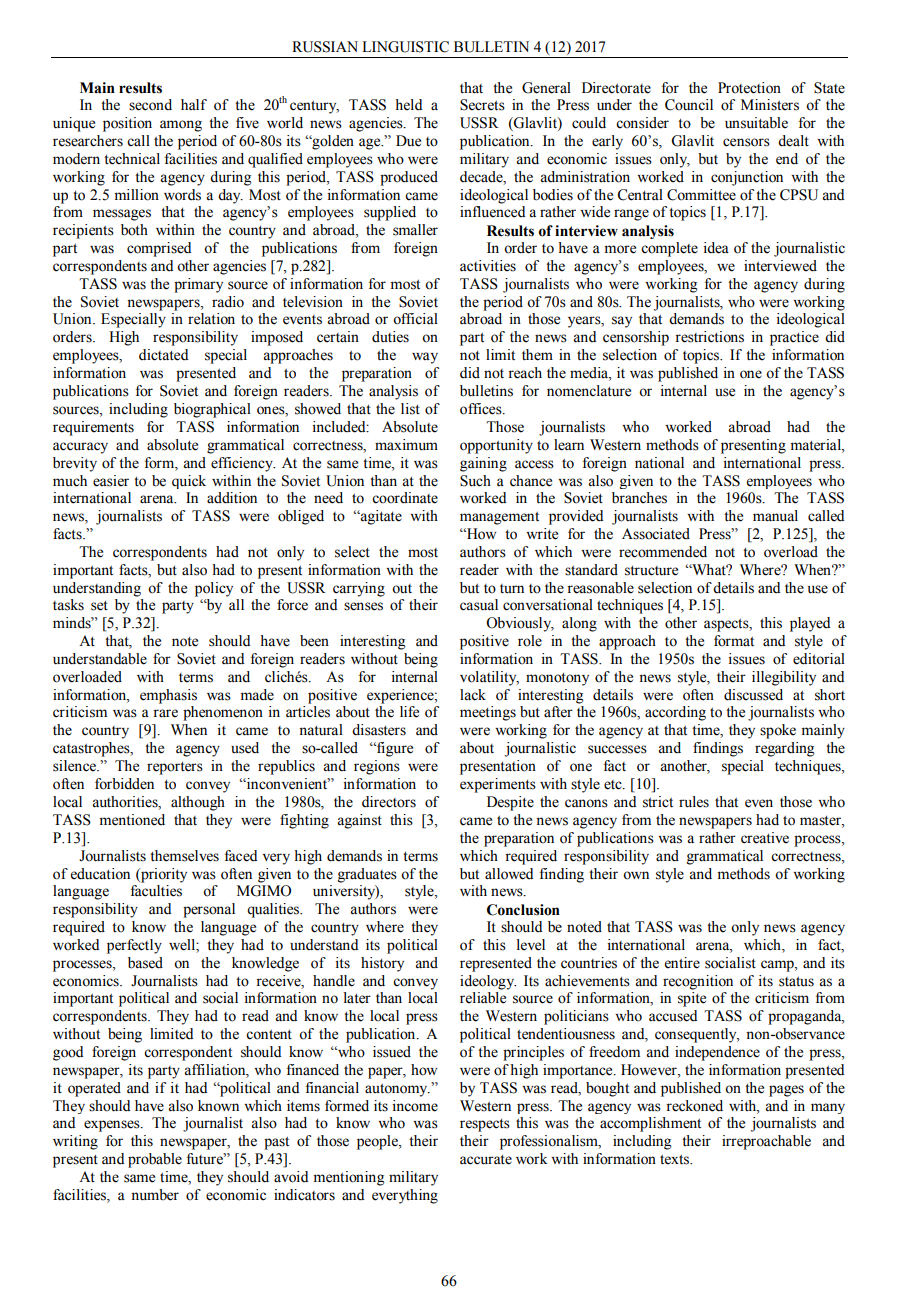 The height and width of the page is (1308, 924). Describe the element at coordinates (778, 731) in the page. I see `spoke` at that location.
